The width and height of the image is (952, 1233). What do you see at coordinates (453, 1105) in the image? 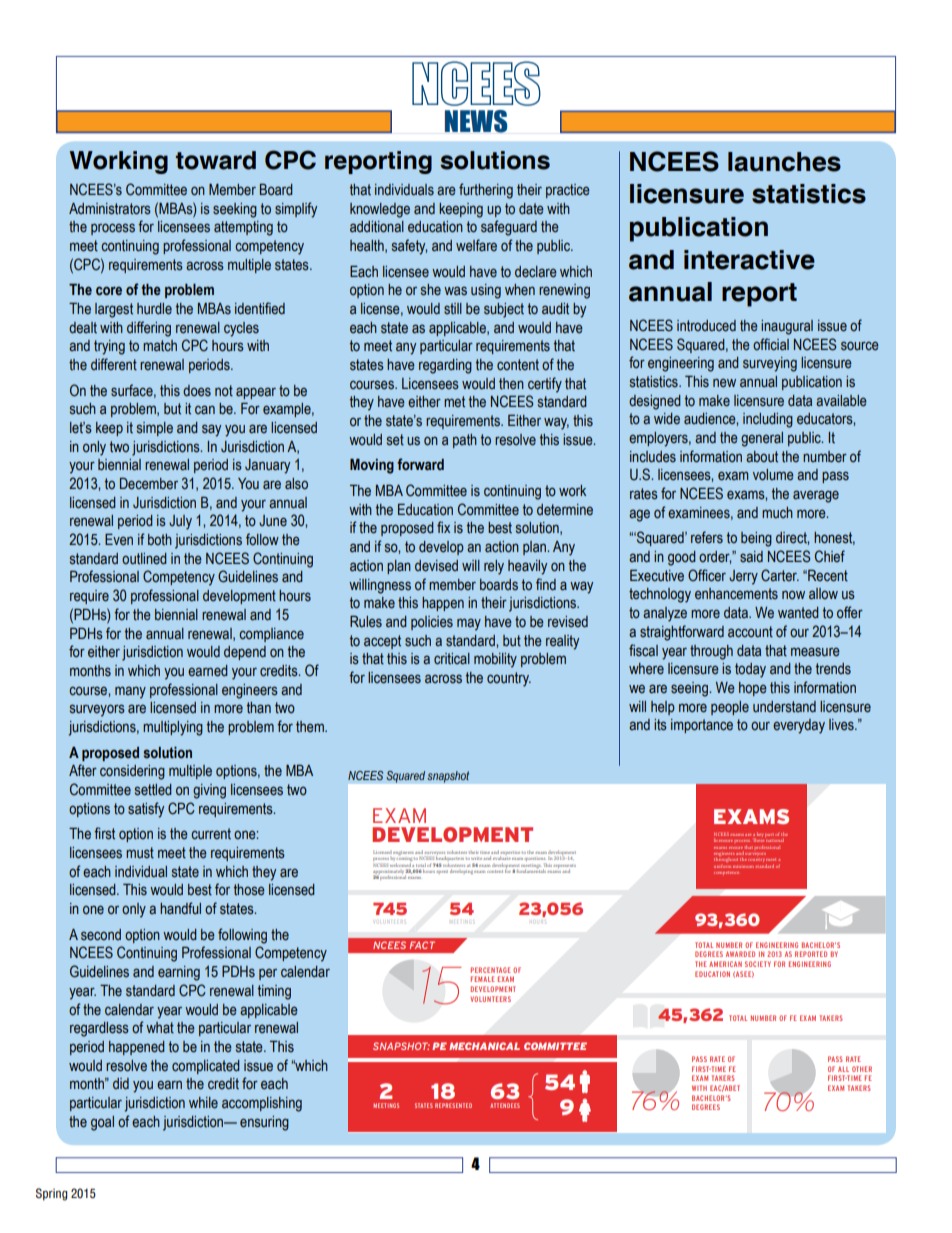
I see `REPRESENTED` at bounding box center [453, 1105].
